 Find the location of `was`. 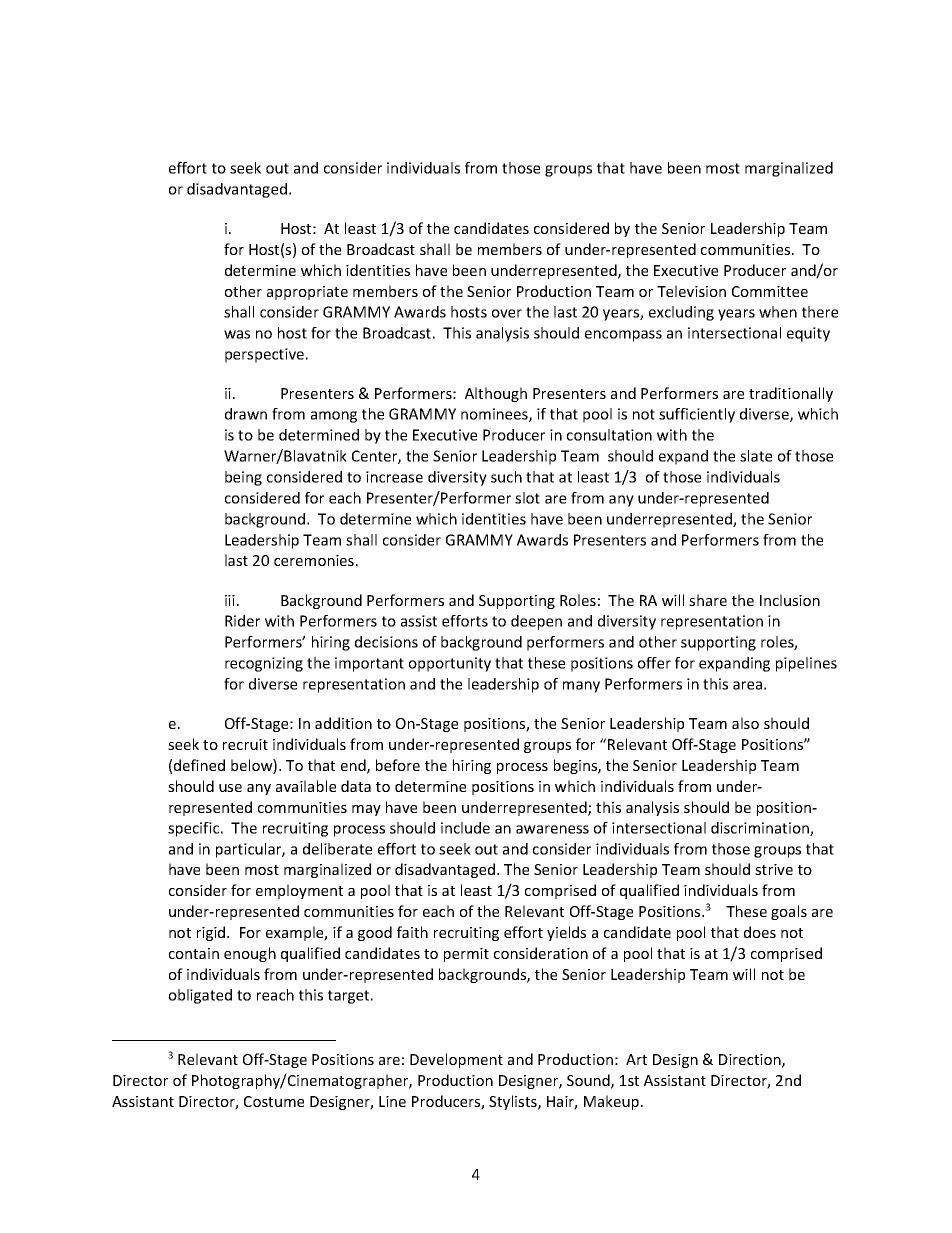

was is located at coordinates (237, 334).
